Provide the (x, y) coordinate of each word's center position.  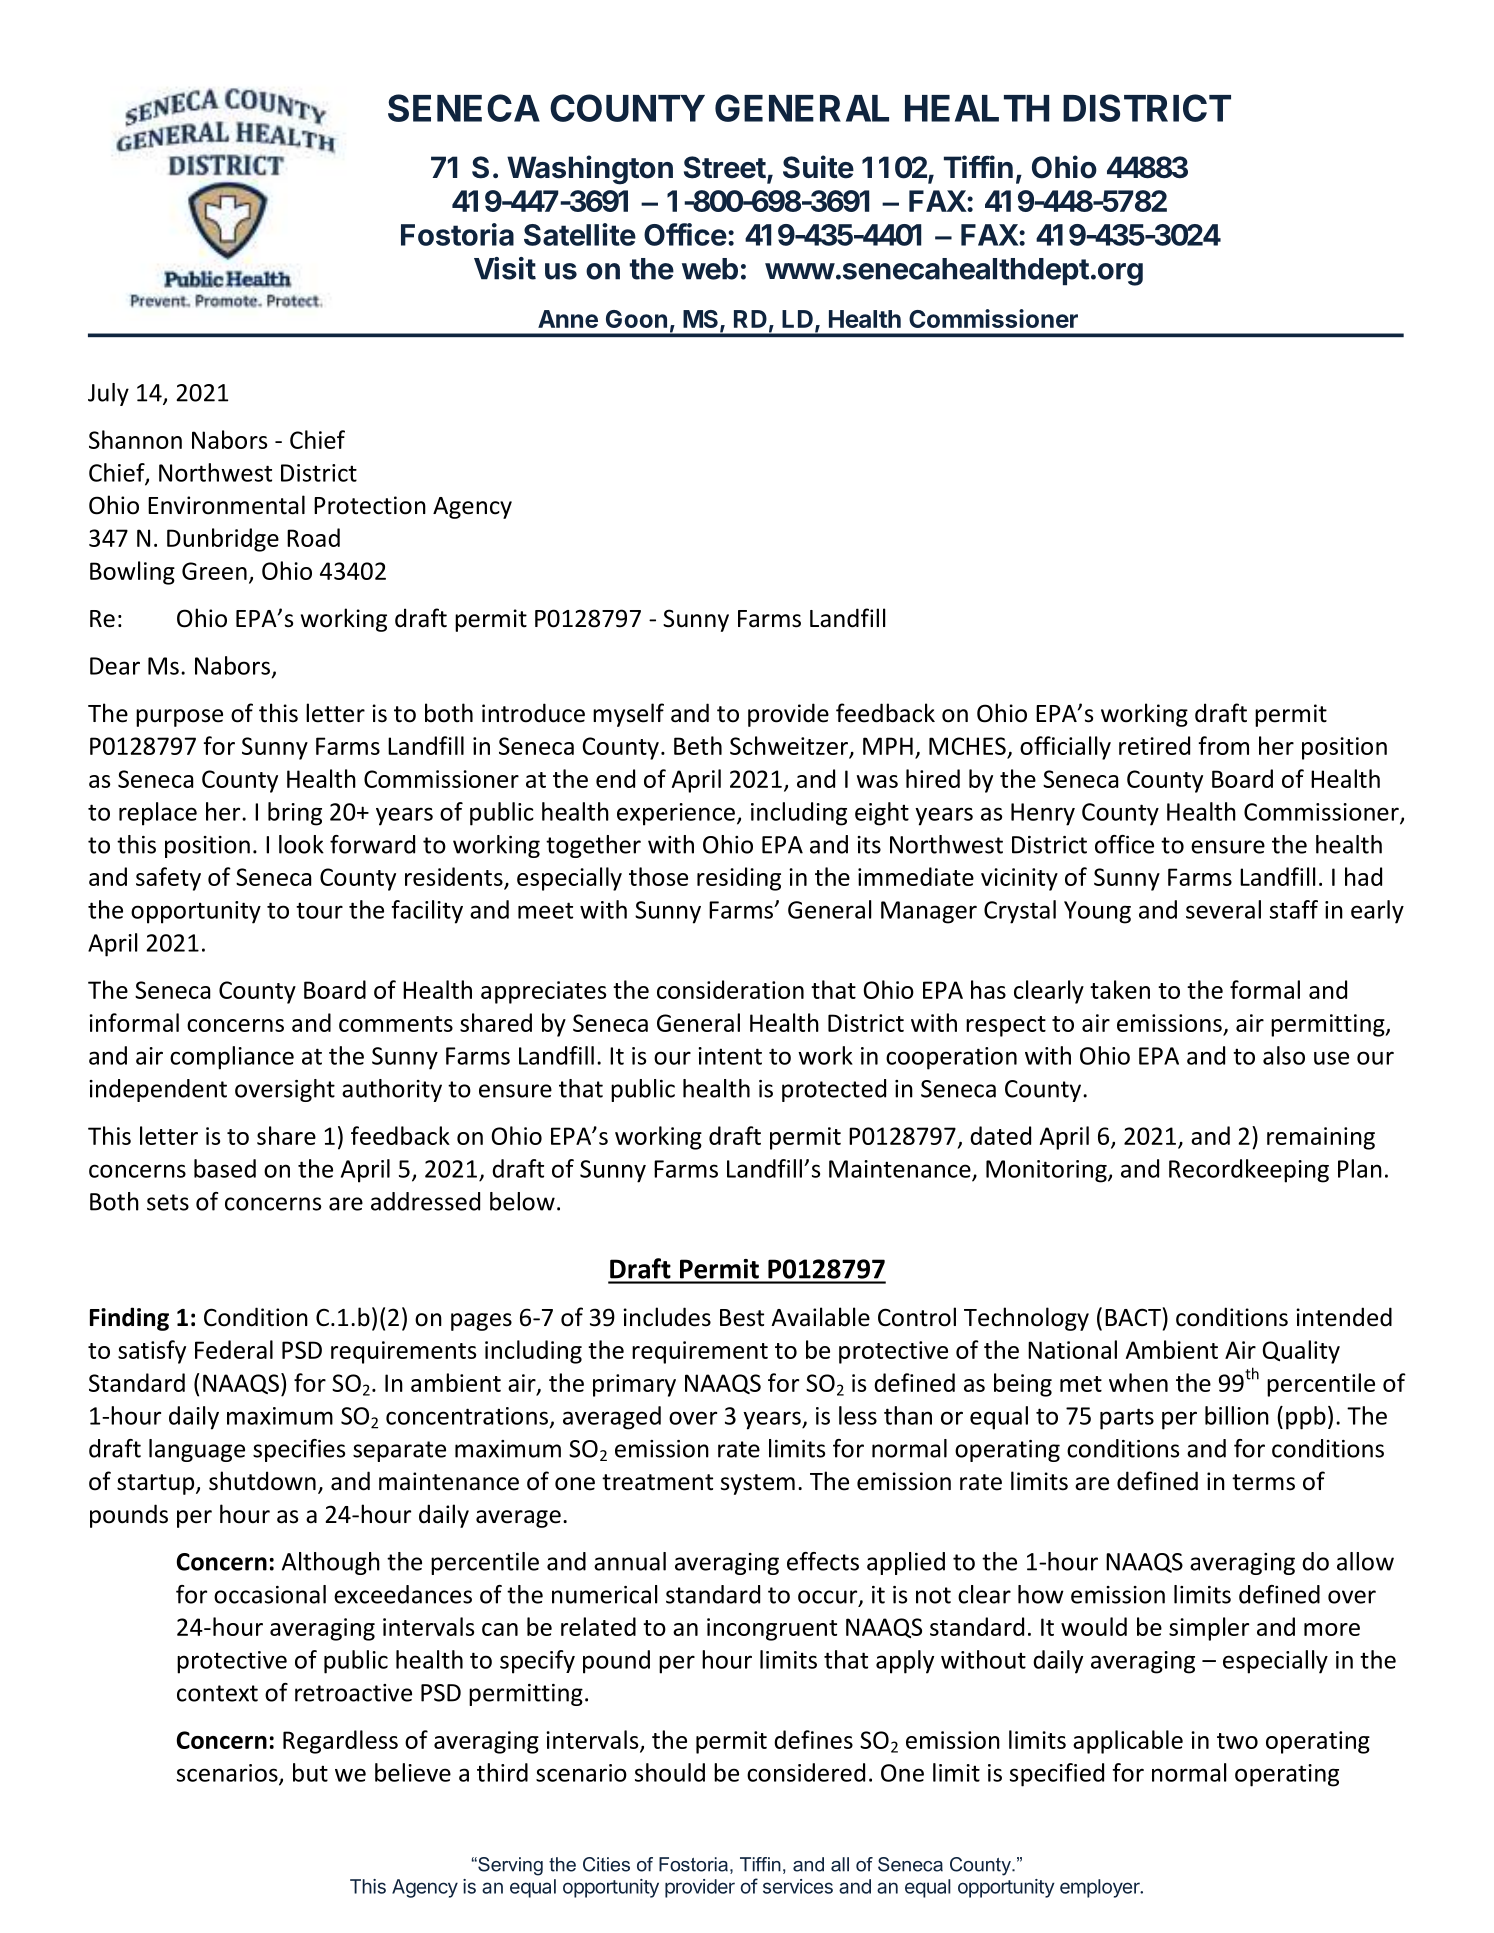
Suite (818, 167)
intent (730, 1056)
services (798, 1886)
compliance (232, 1058)
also (1284, 1055)
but (310, 1772)
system (758, 1484)
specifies (299, 1450)
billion (1237, 1415)
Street (725, 167)
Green (214, 571)
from (1223, 745)
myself (628, 715)
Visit (505, 268)
